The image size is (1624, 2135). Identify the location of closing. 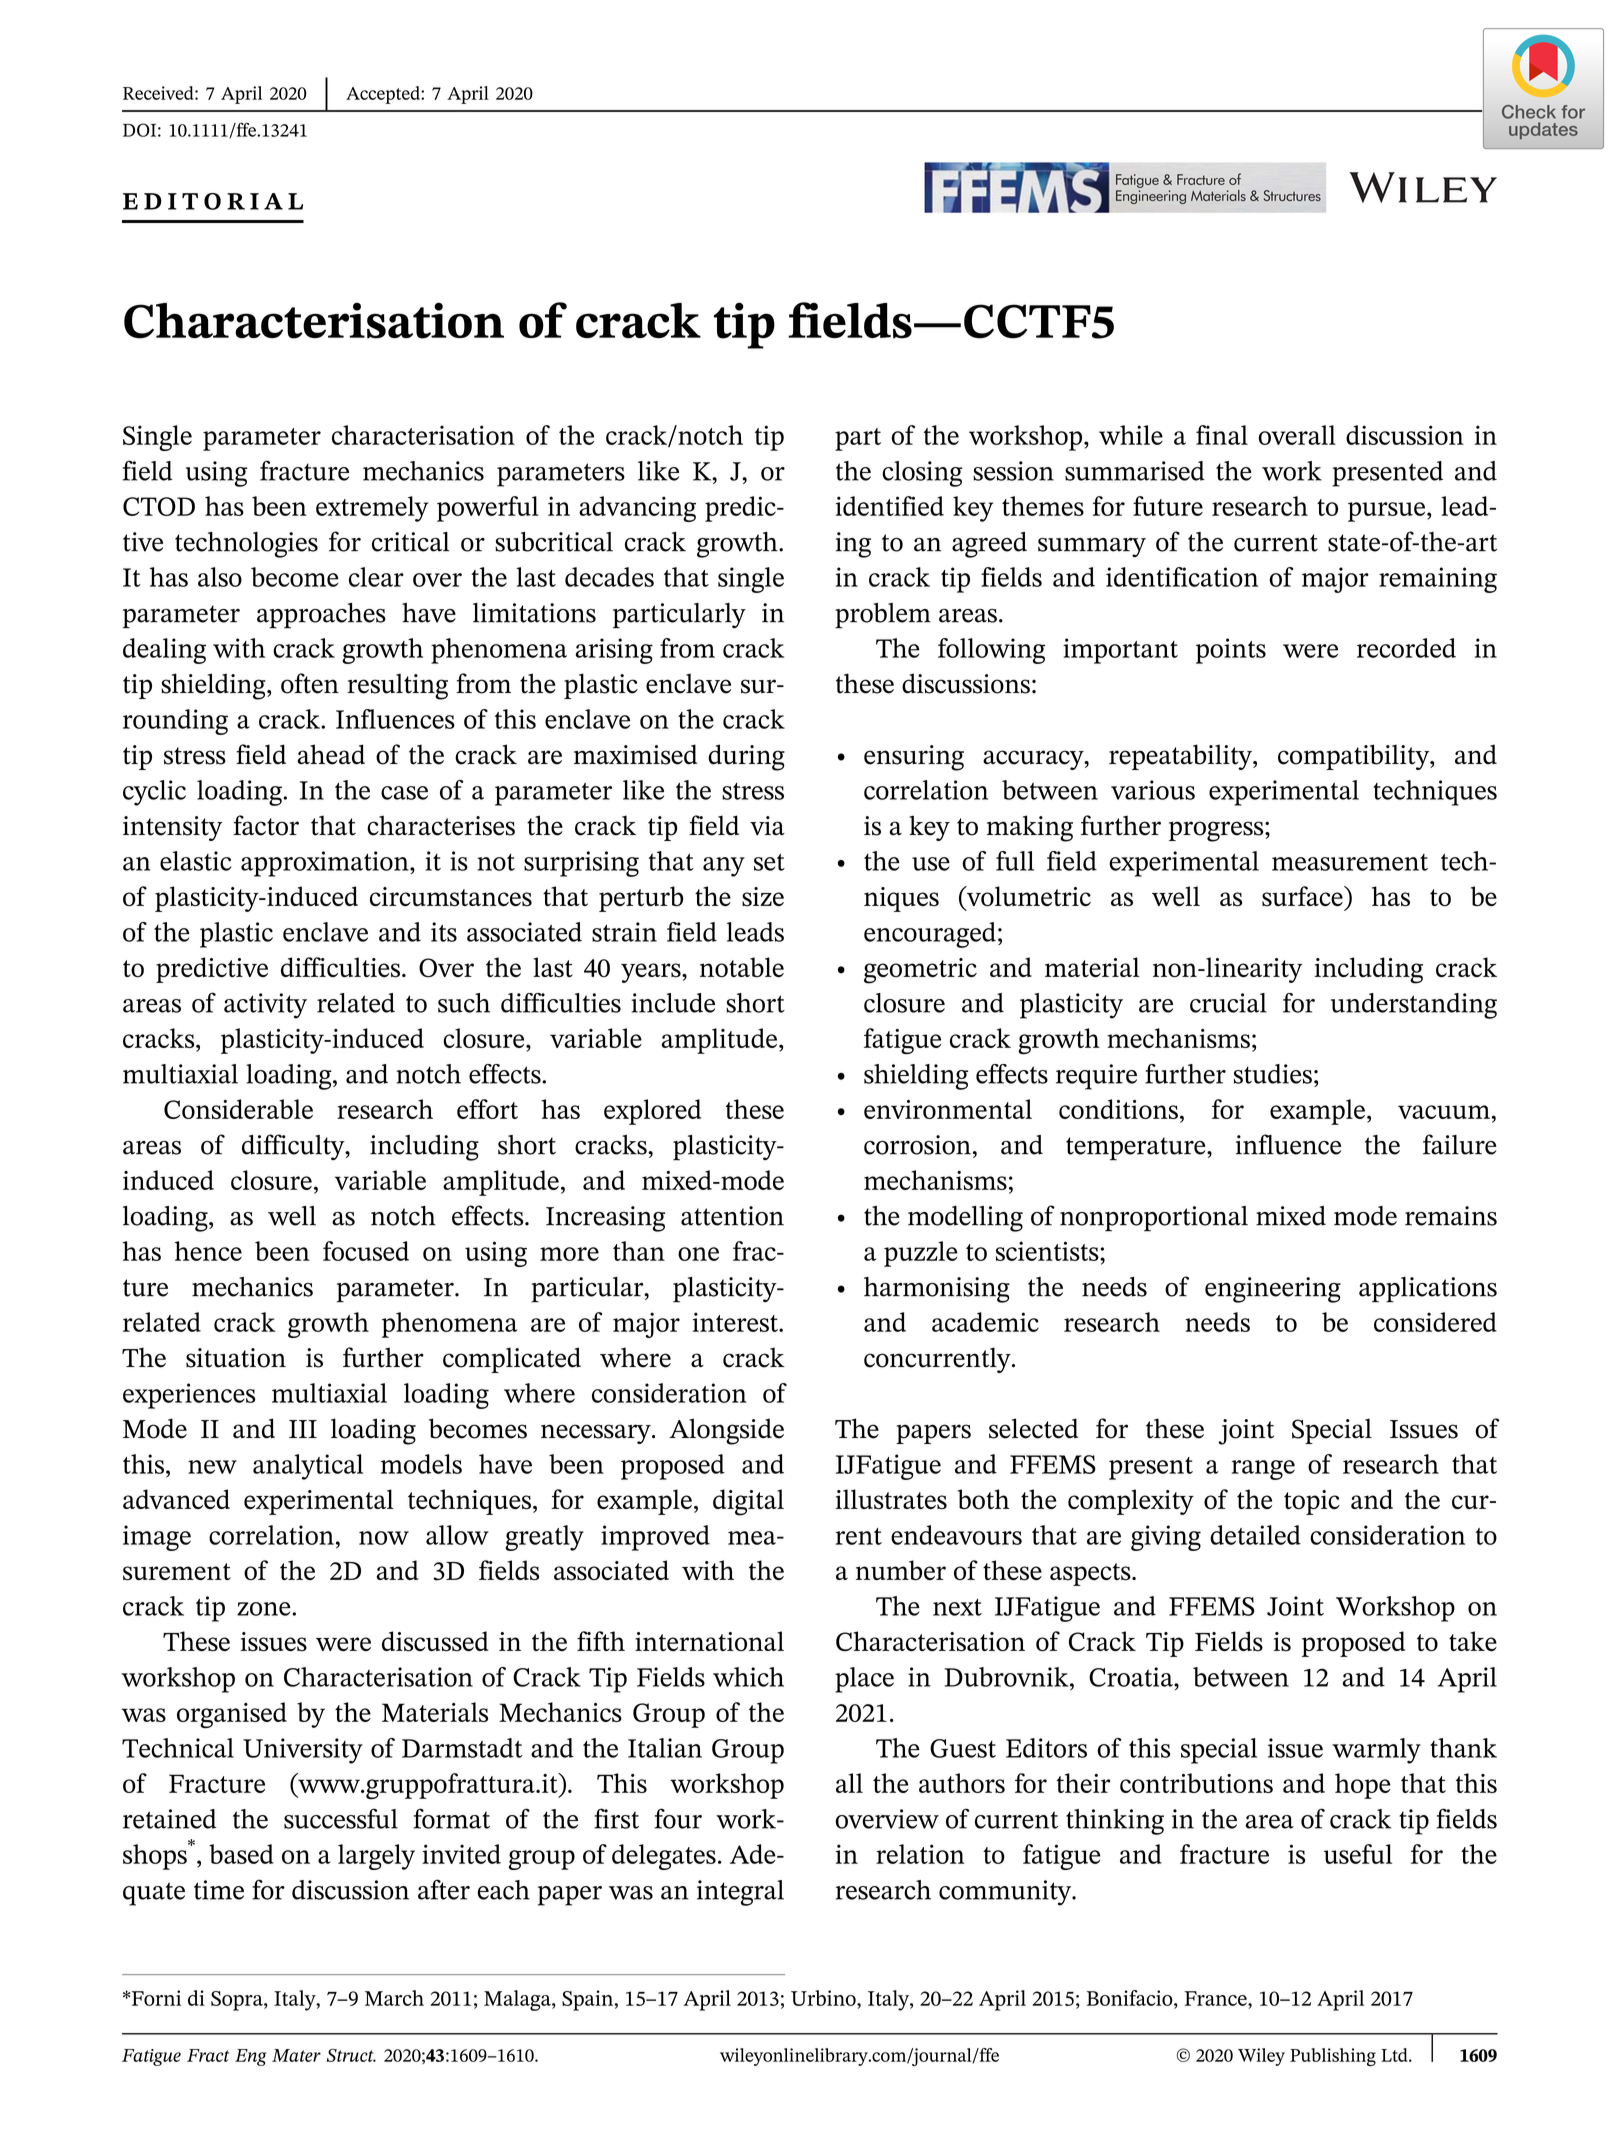
(922, 474).
